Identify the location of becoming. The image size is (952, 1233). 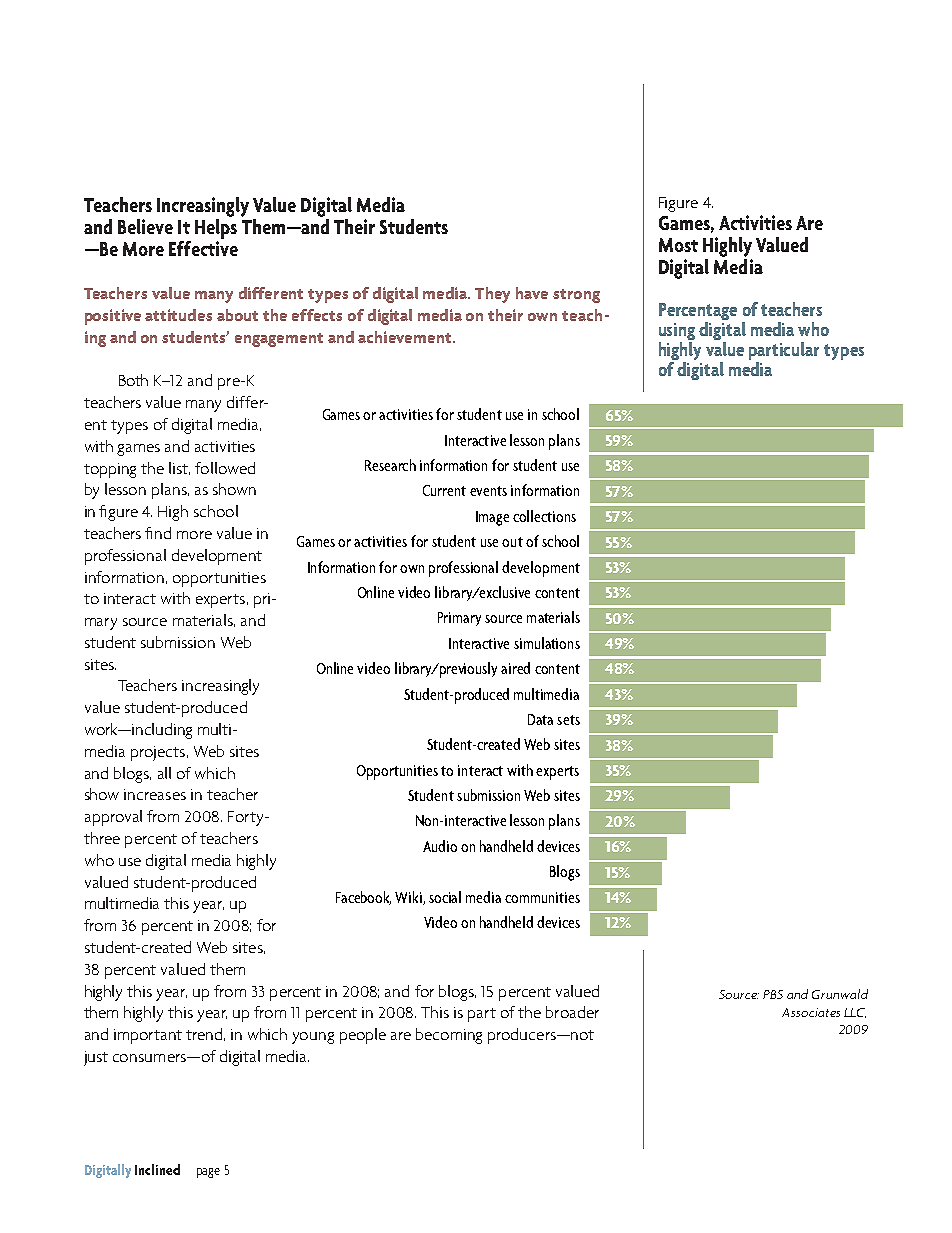
(449, 1036).
